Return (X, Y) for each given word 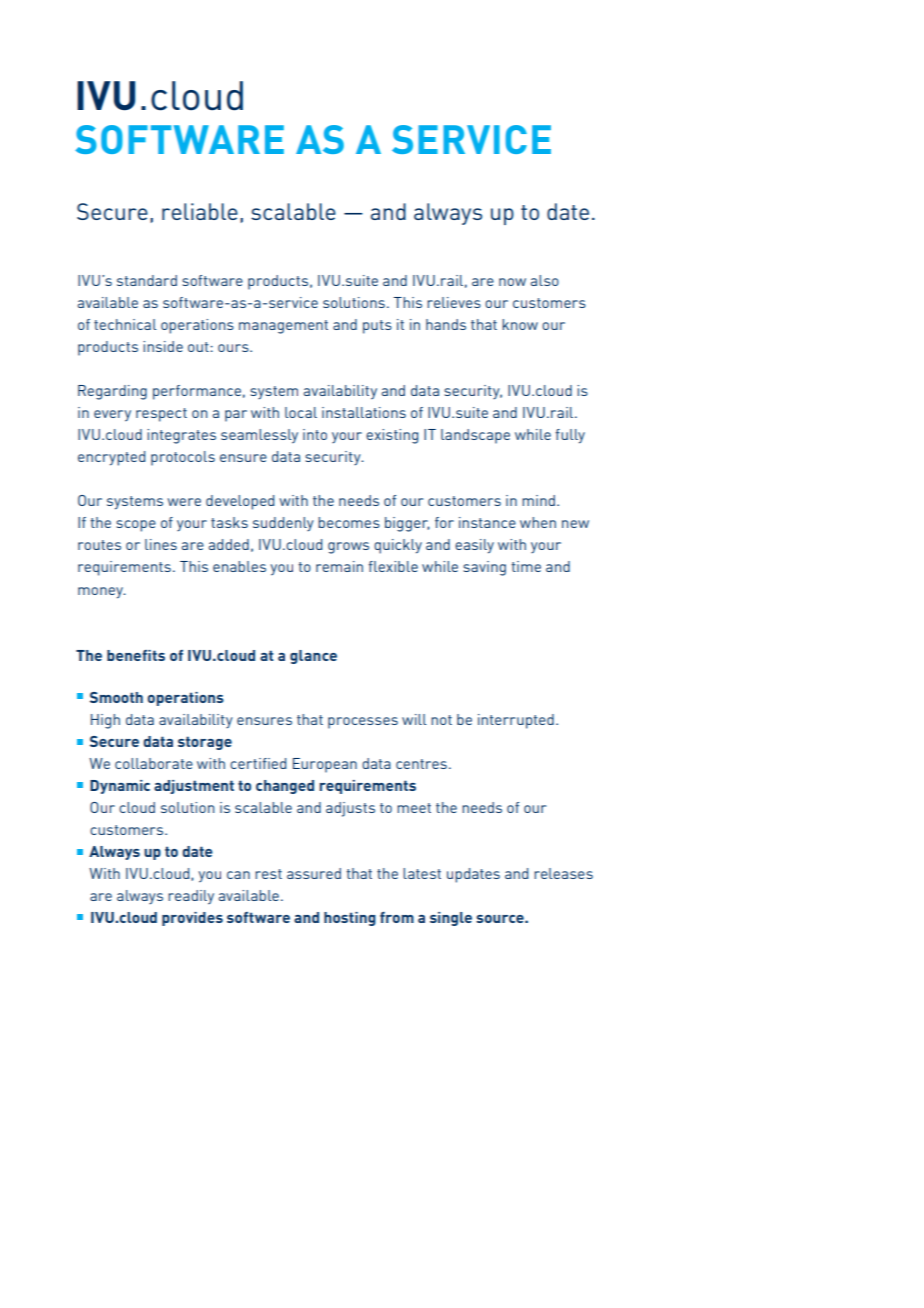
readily (191, 897)
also (545, 280)
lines (161, 544)
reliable (200, 211)
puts (377, 327)
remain (339, 566)
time (526, 566)
